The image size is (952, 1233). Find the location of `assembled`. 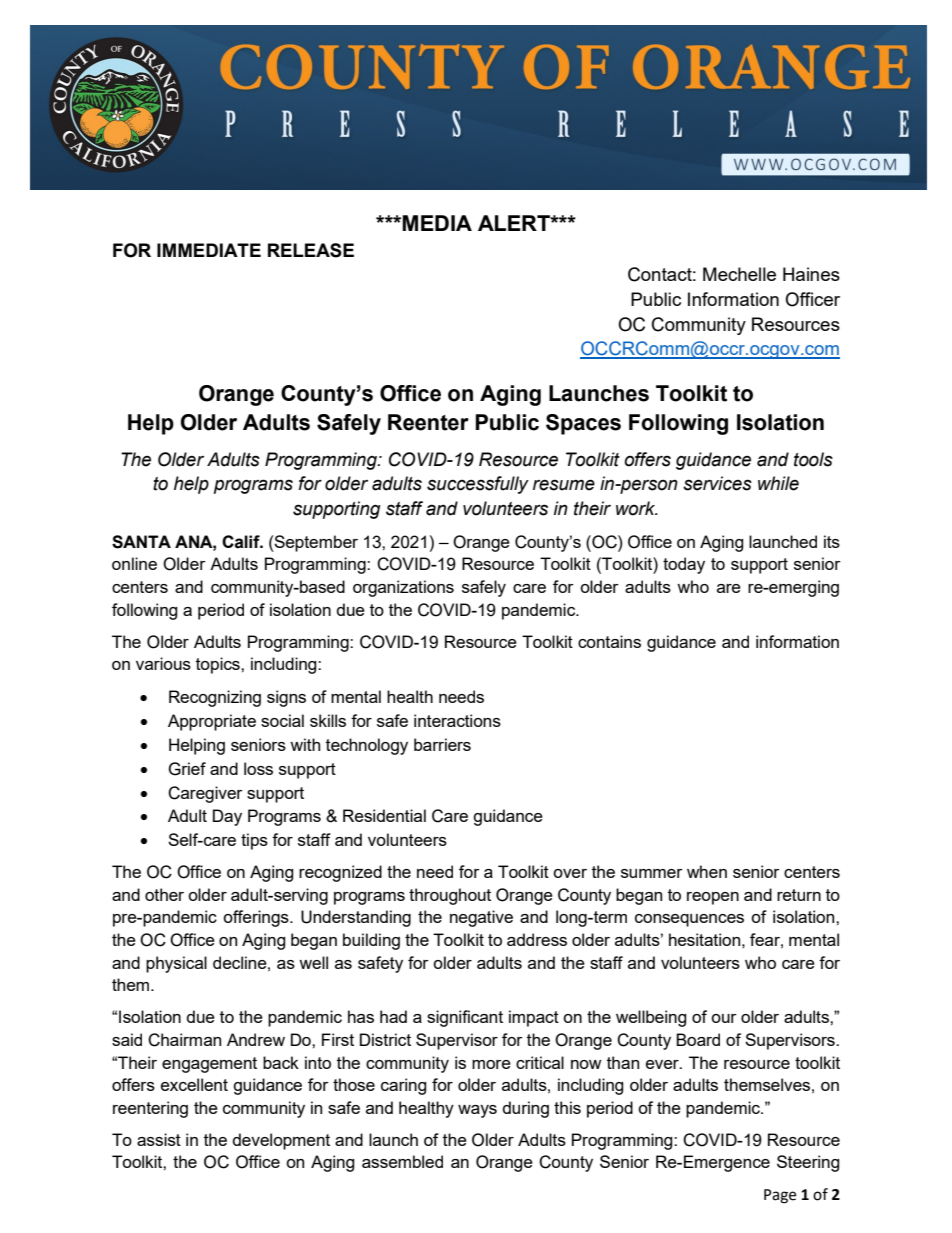

assembled is located at coordinates (402, 1161).
